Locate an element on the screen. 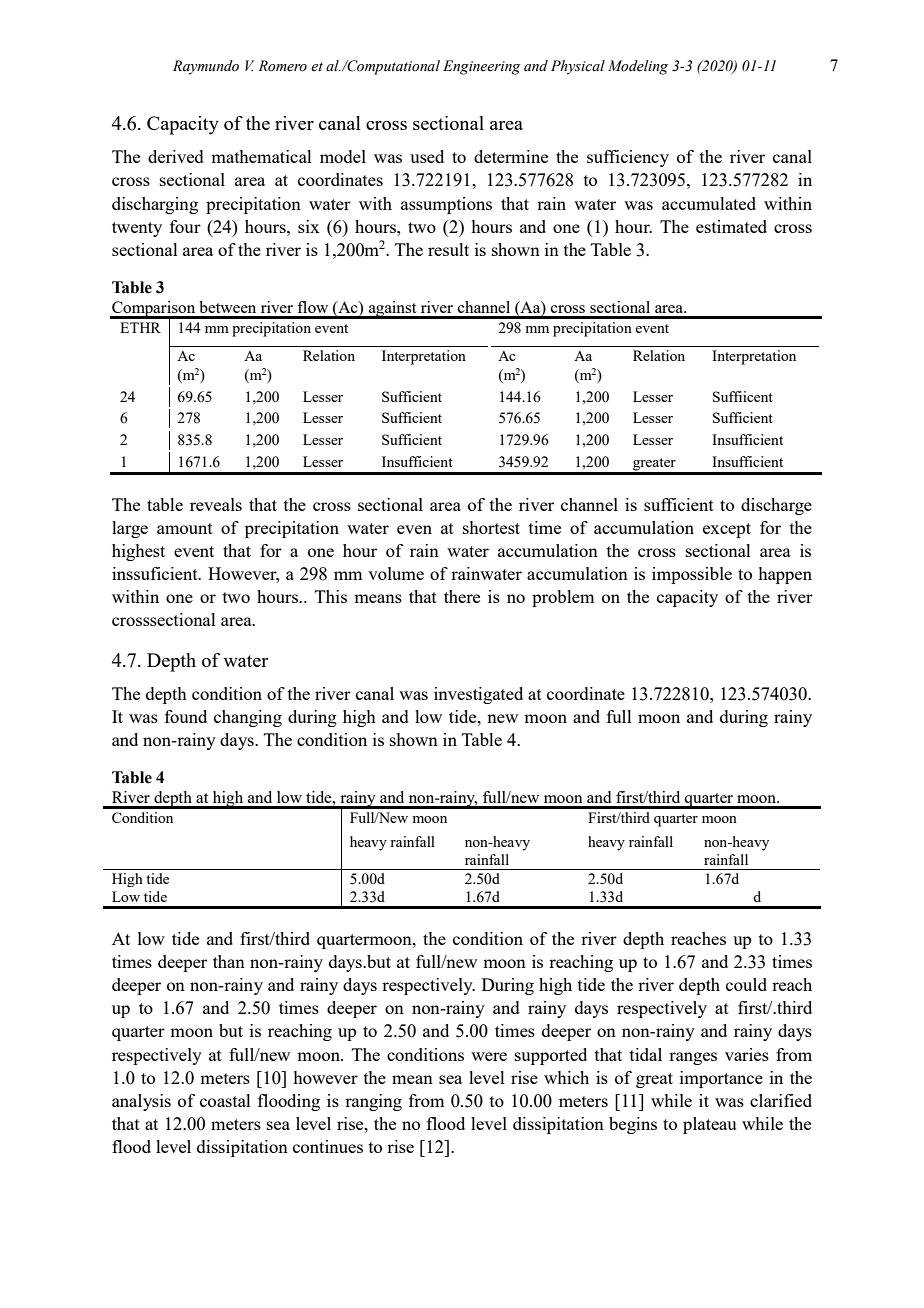  sufficiency is located at coordinates (628, 158).
